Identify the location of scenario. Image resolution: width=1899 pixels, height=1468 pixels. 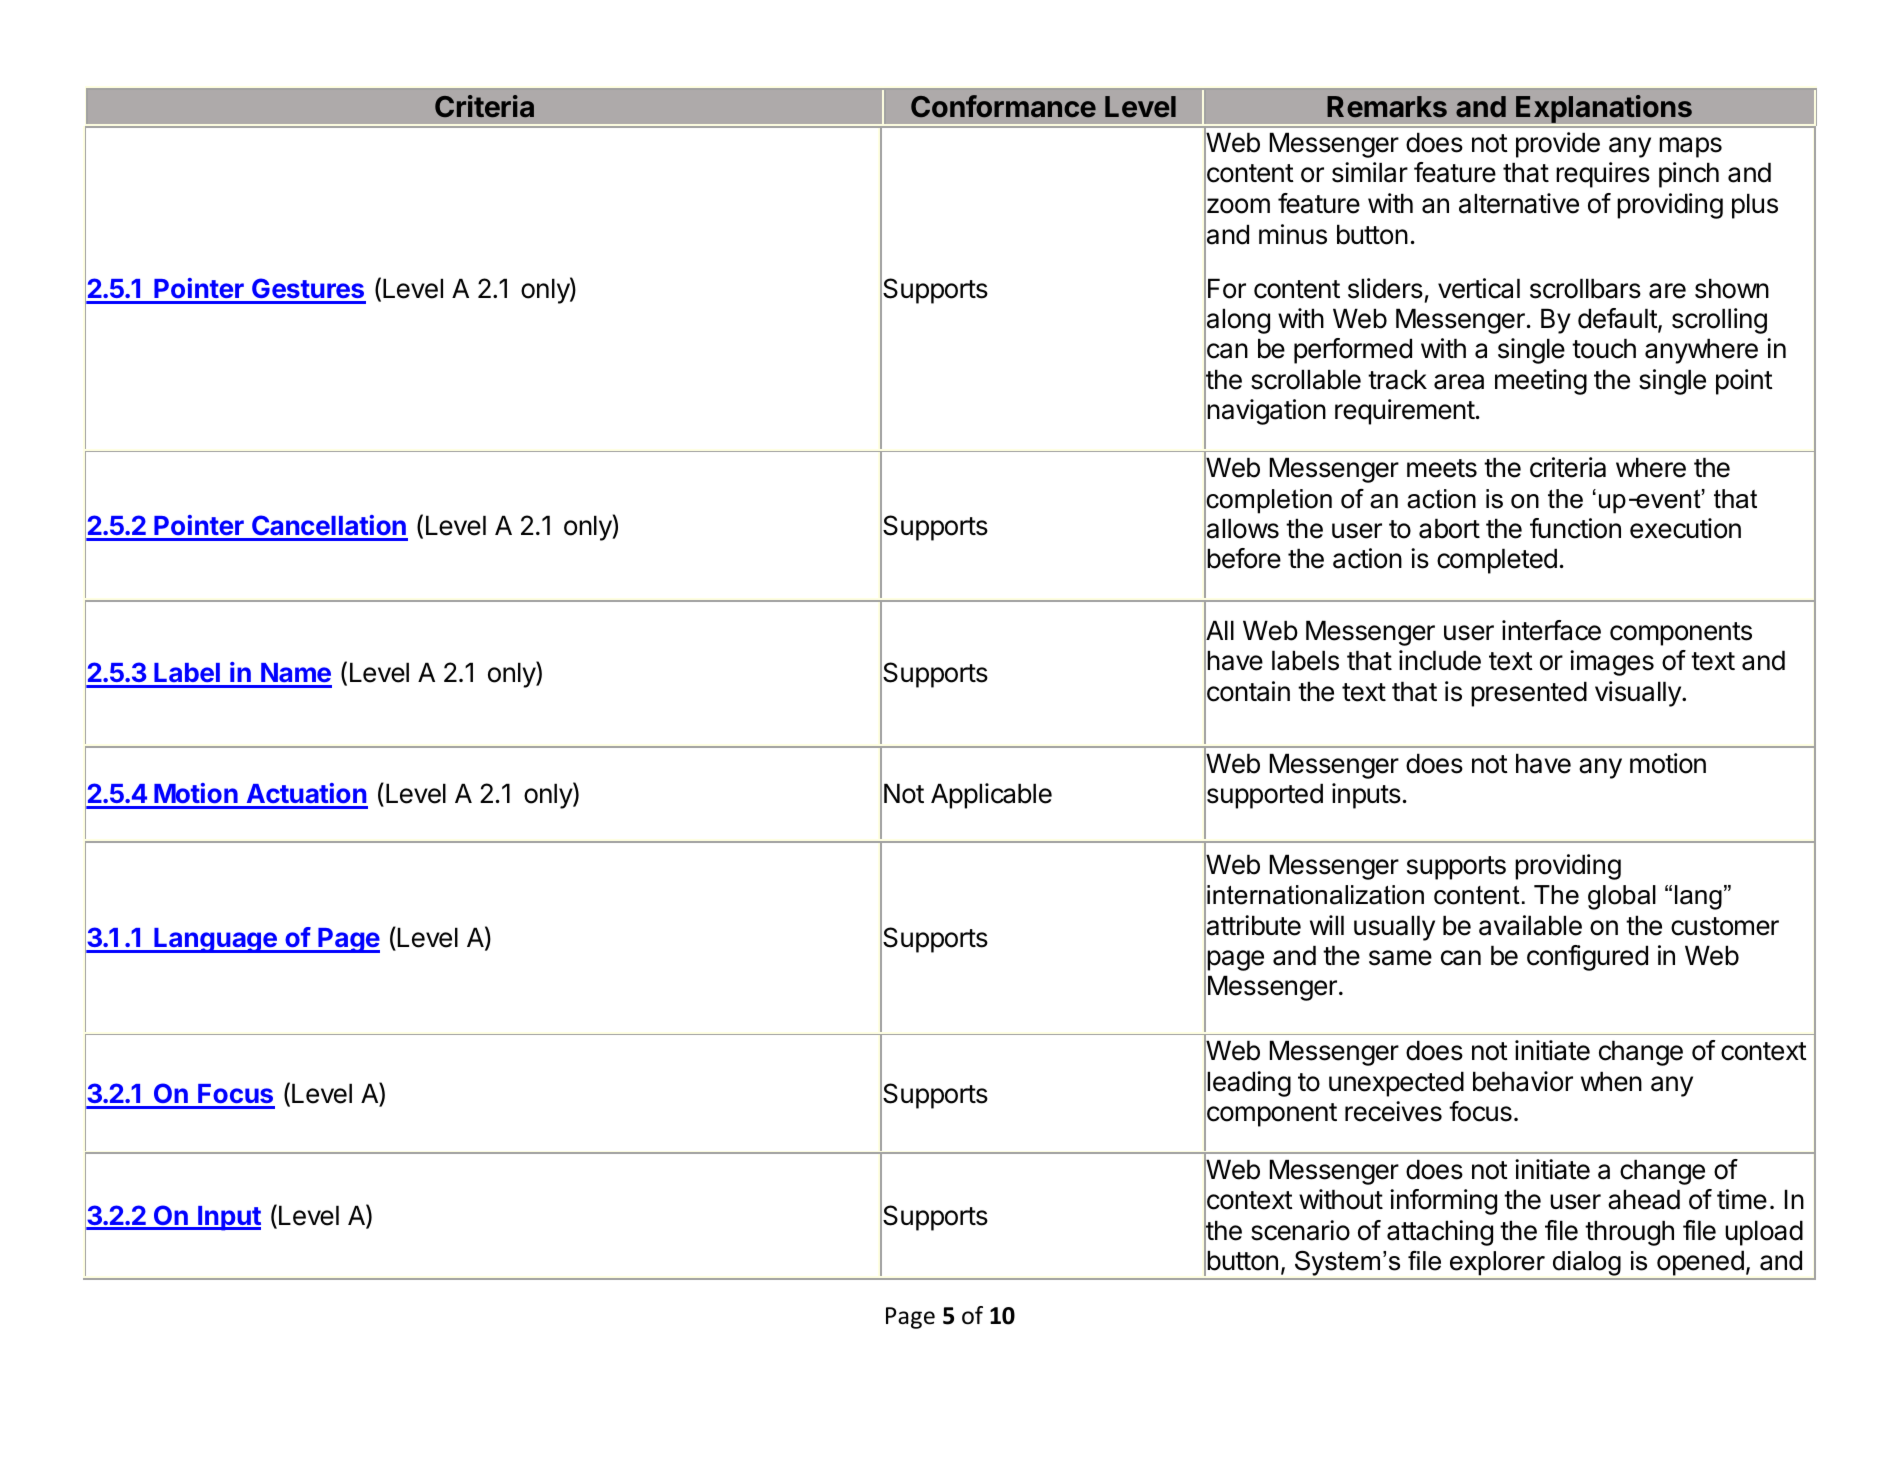
(1300, 1230).
